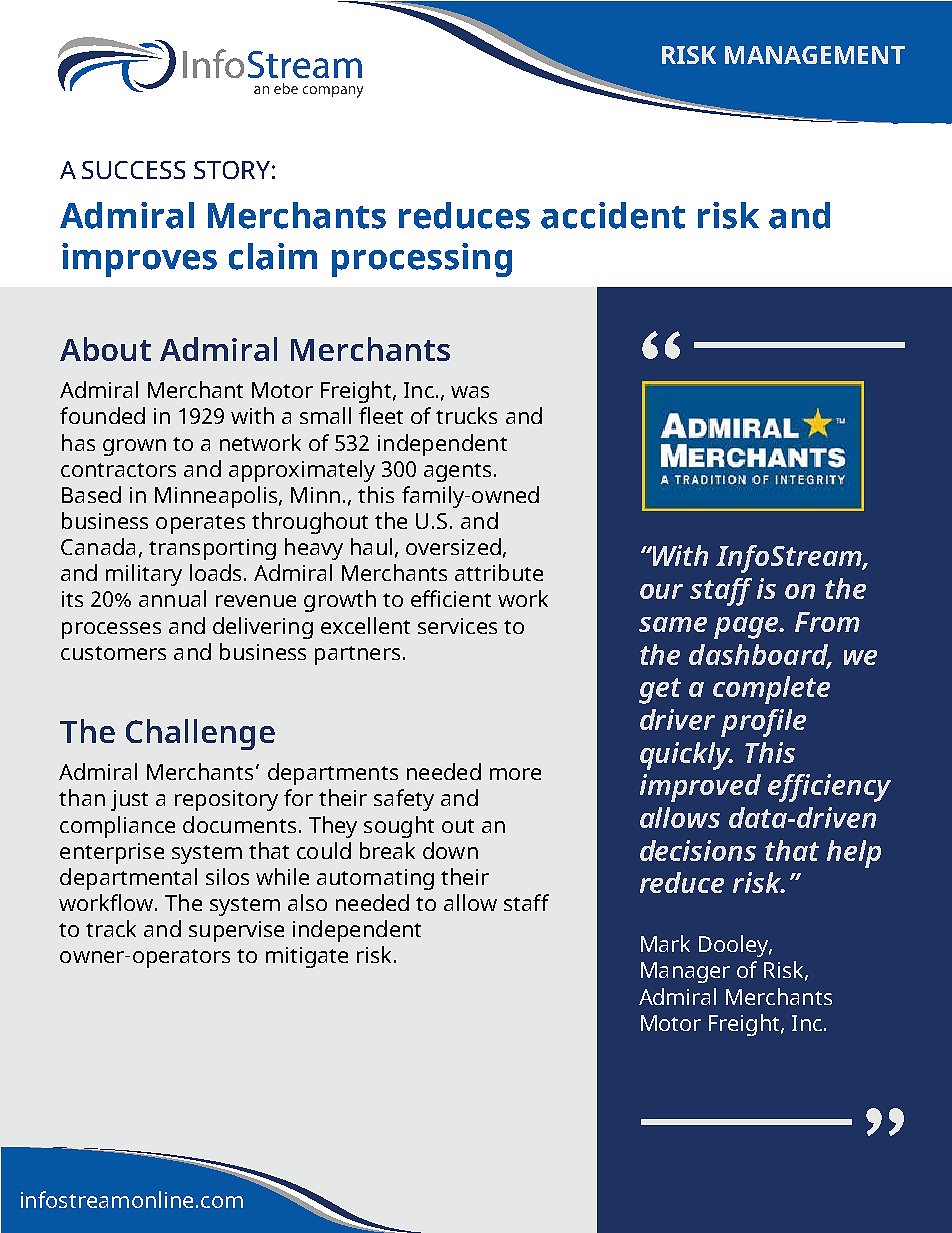  I want to click on SUCCESS, so click(133, 170).
